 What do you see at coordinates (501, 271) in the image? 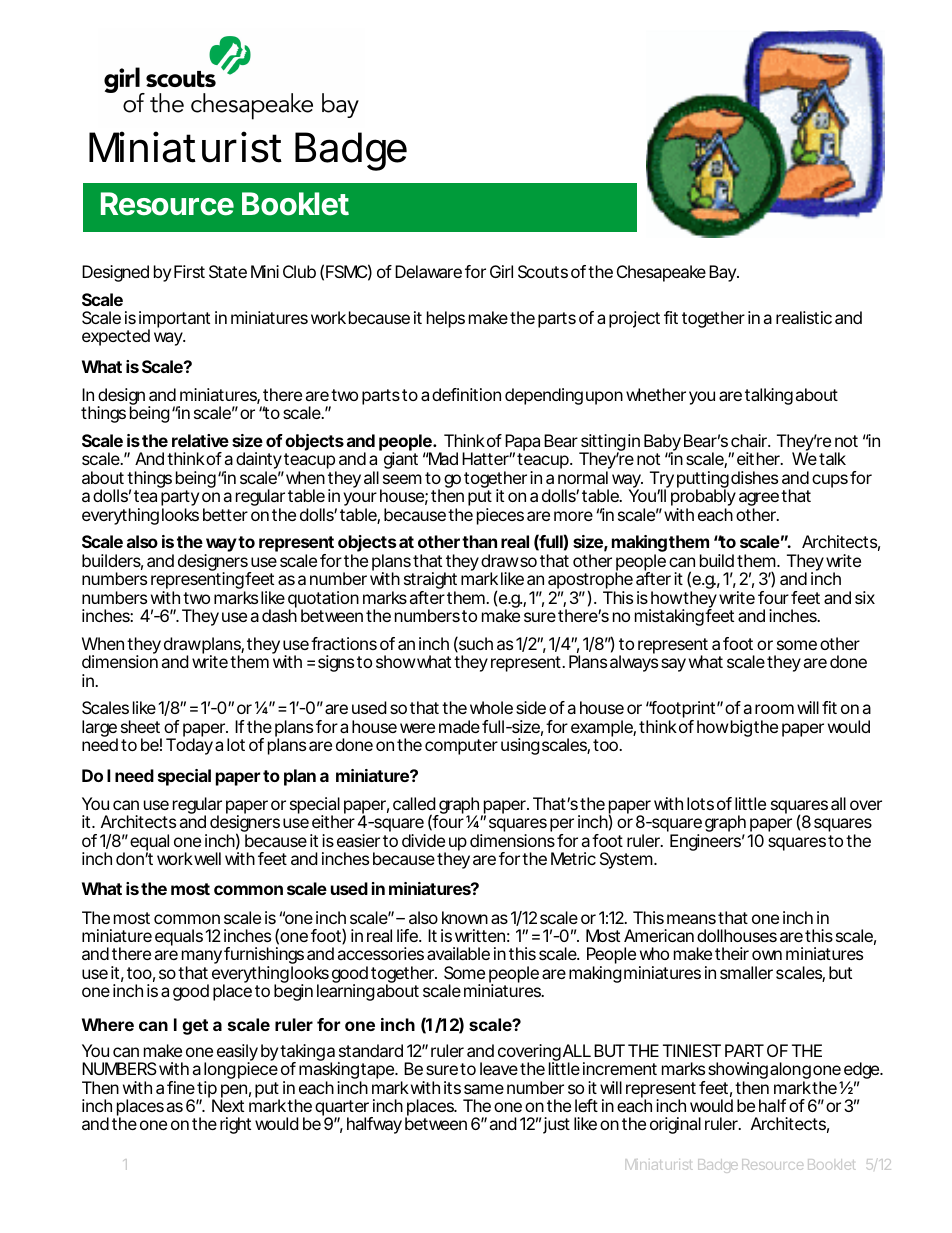
I see `Girl` at bounding box center [501, 271].
